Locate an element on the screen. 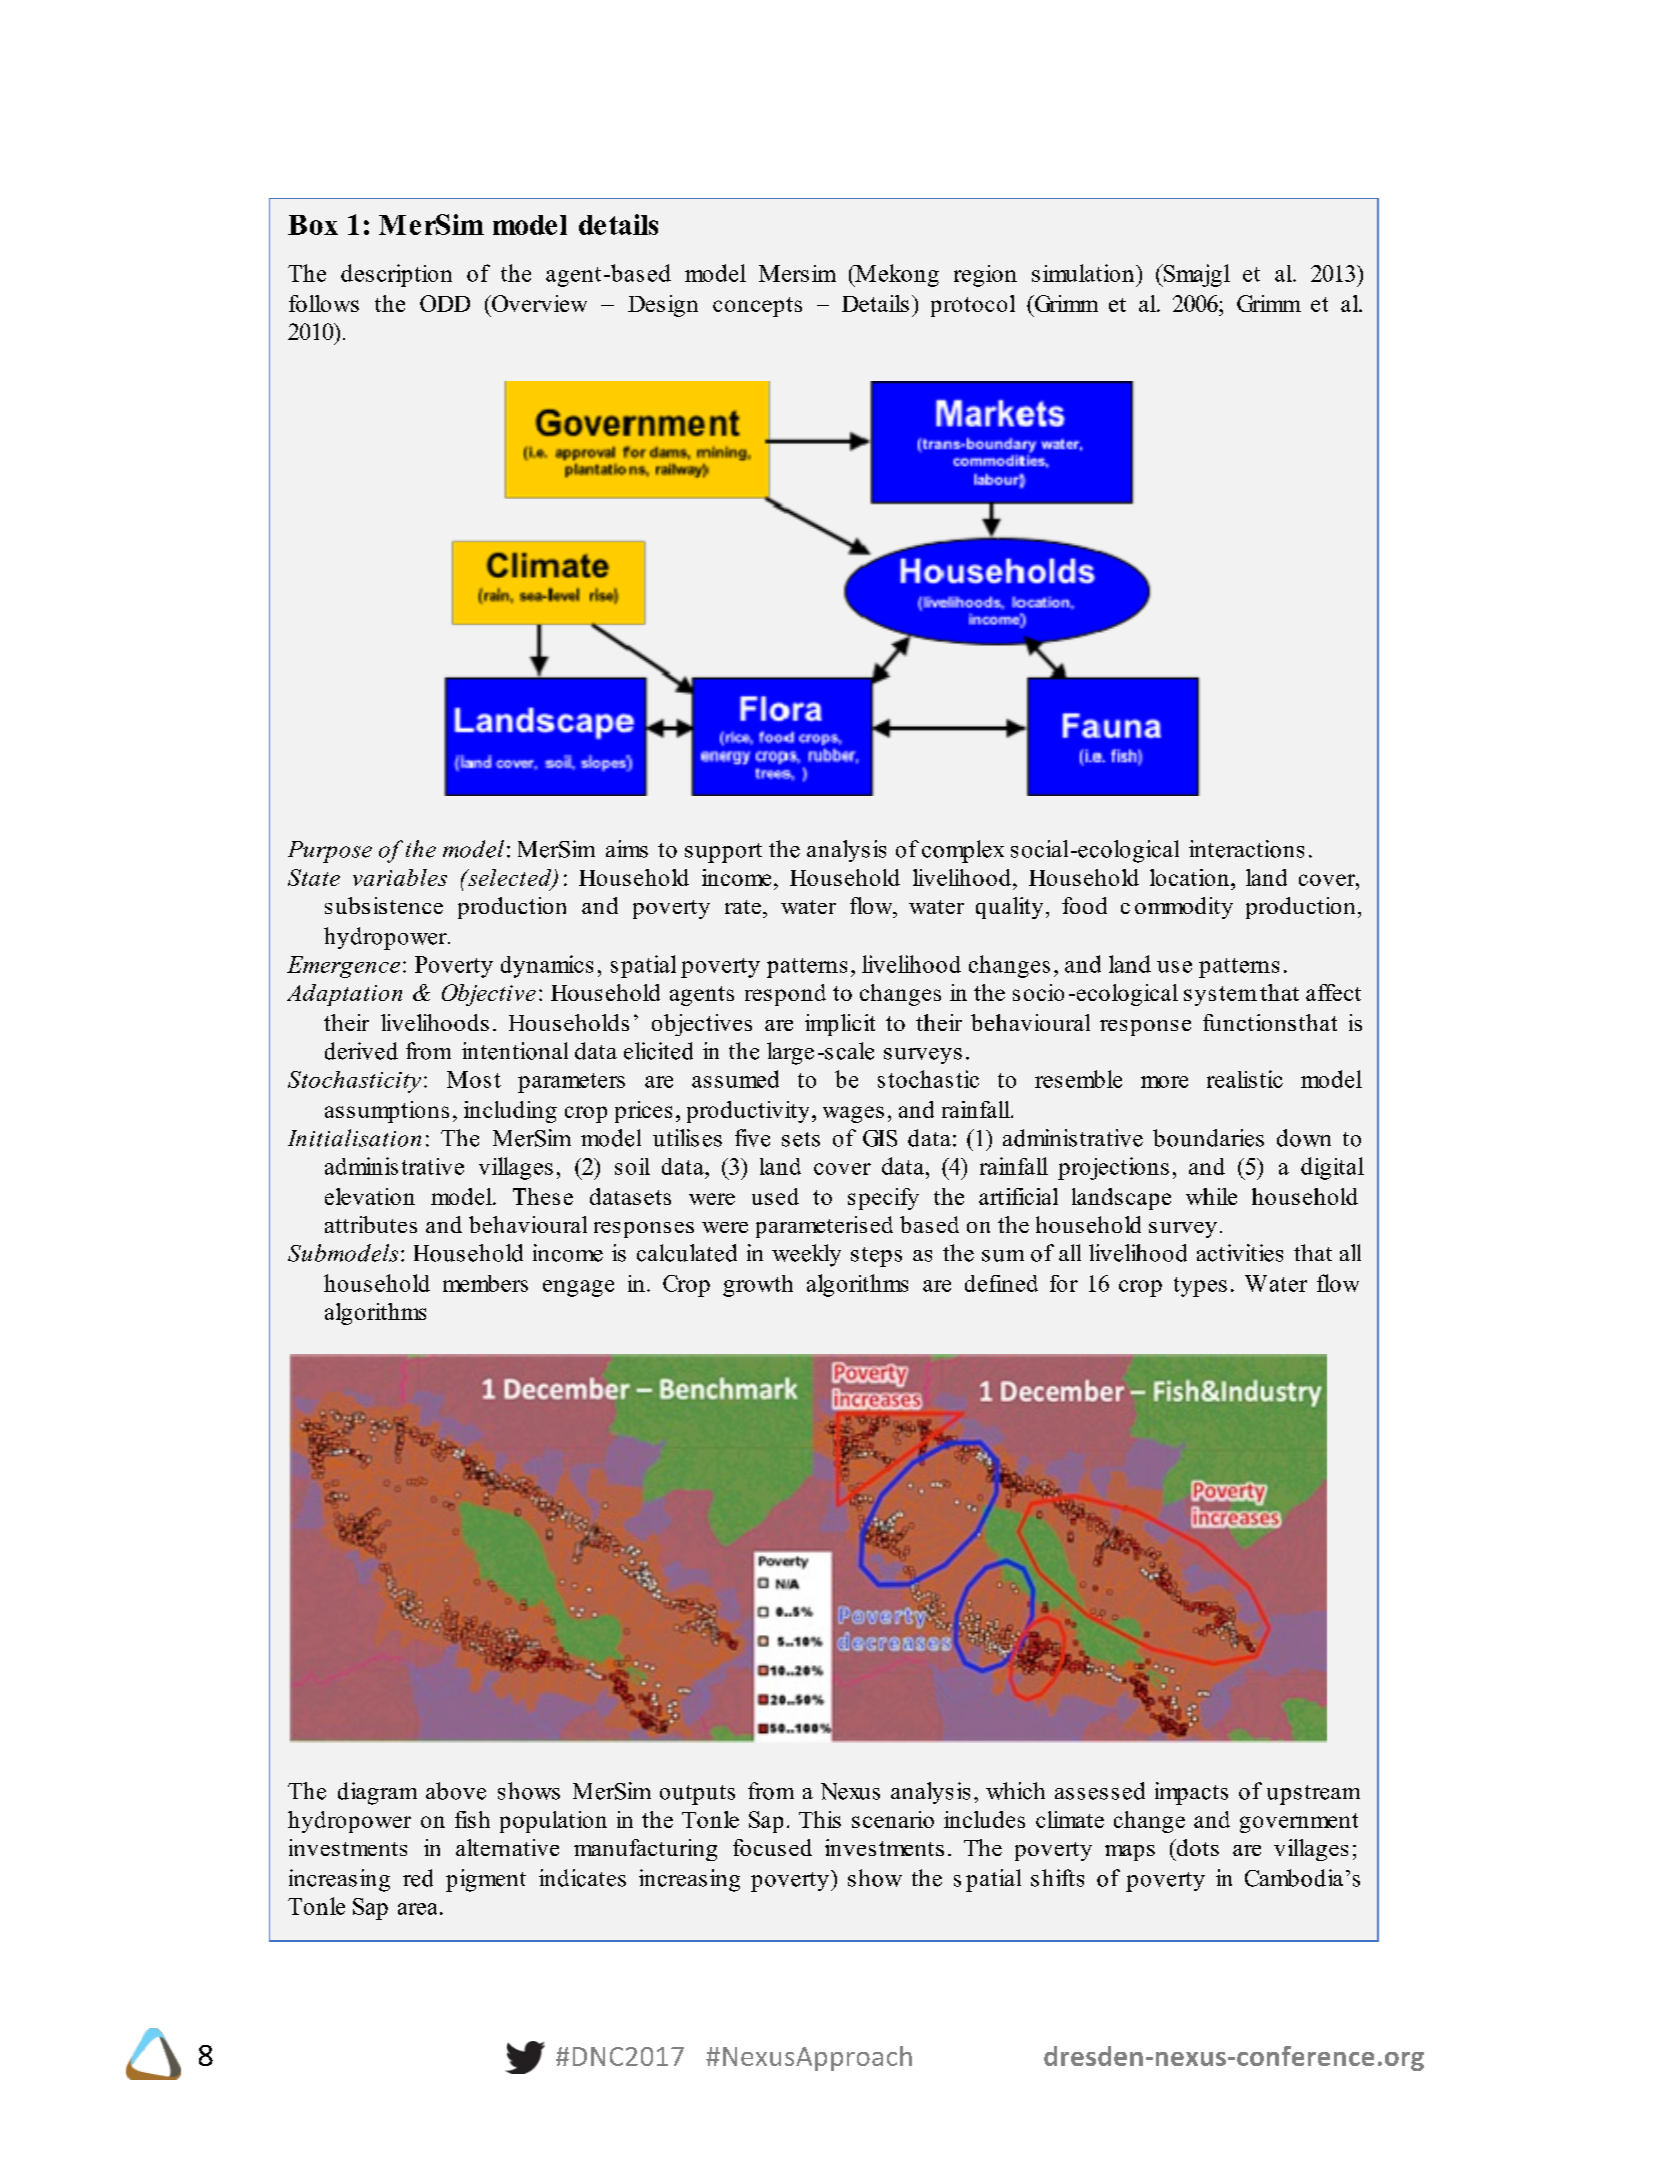 The image size is (1674, 2166). Most is located at coordinates (474, 1079).
